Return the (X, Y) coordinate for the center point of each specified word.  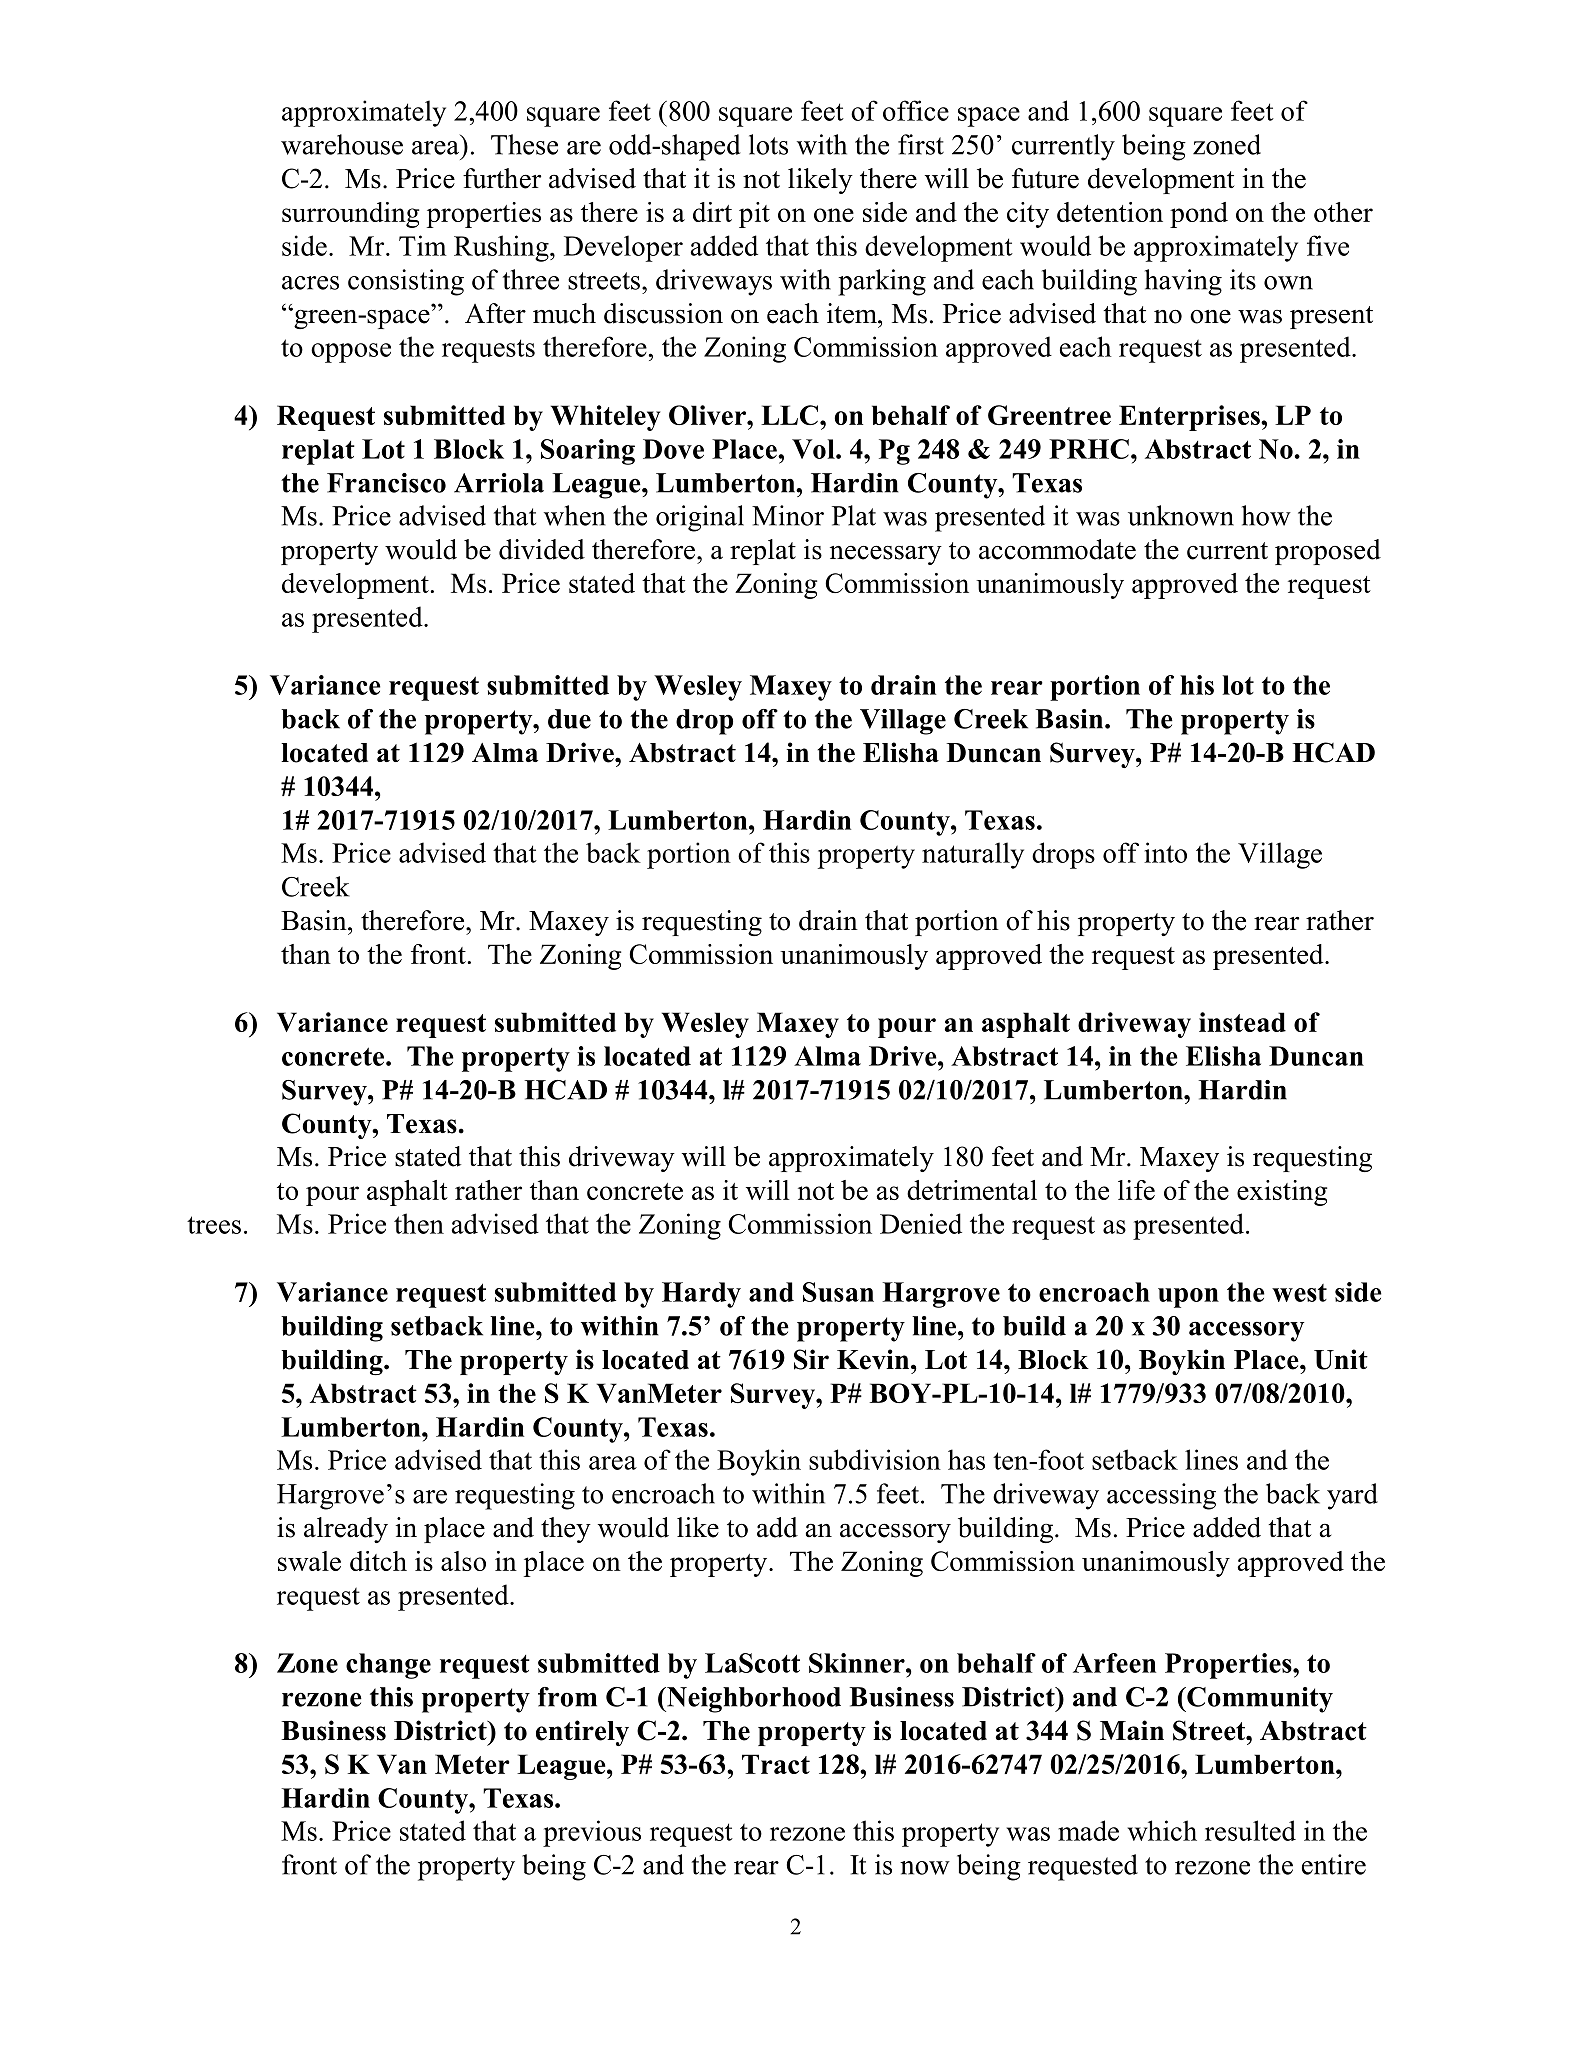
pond (1199, 215)
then (419, 1223)
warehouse (342, 144)
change (388, 1666)
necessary (886, 555)
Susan (838, 1292)
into (1165, 852)
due (569, 719)
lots (768, 144)
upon (1188, 1298)
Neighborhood (753, 1700)
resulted (1250, 1830)
